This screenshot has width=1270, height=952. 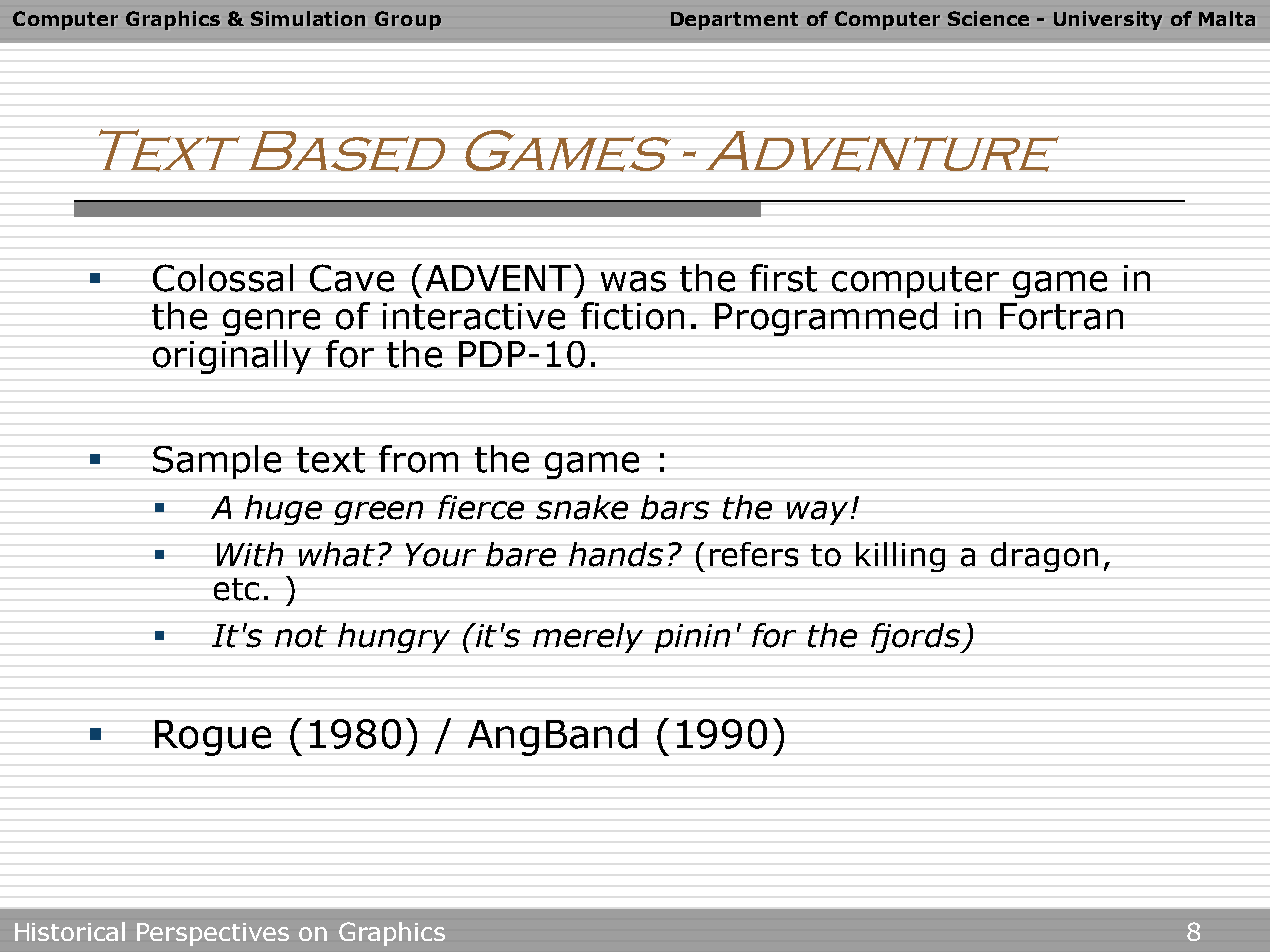 I want to click on fjords, so click(x=917, y=638).
